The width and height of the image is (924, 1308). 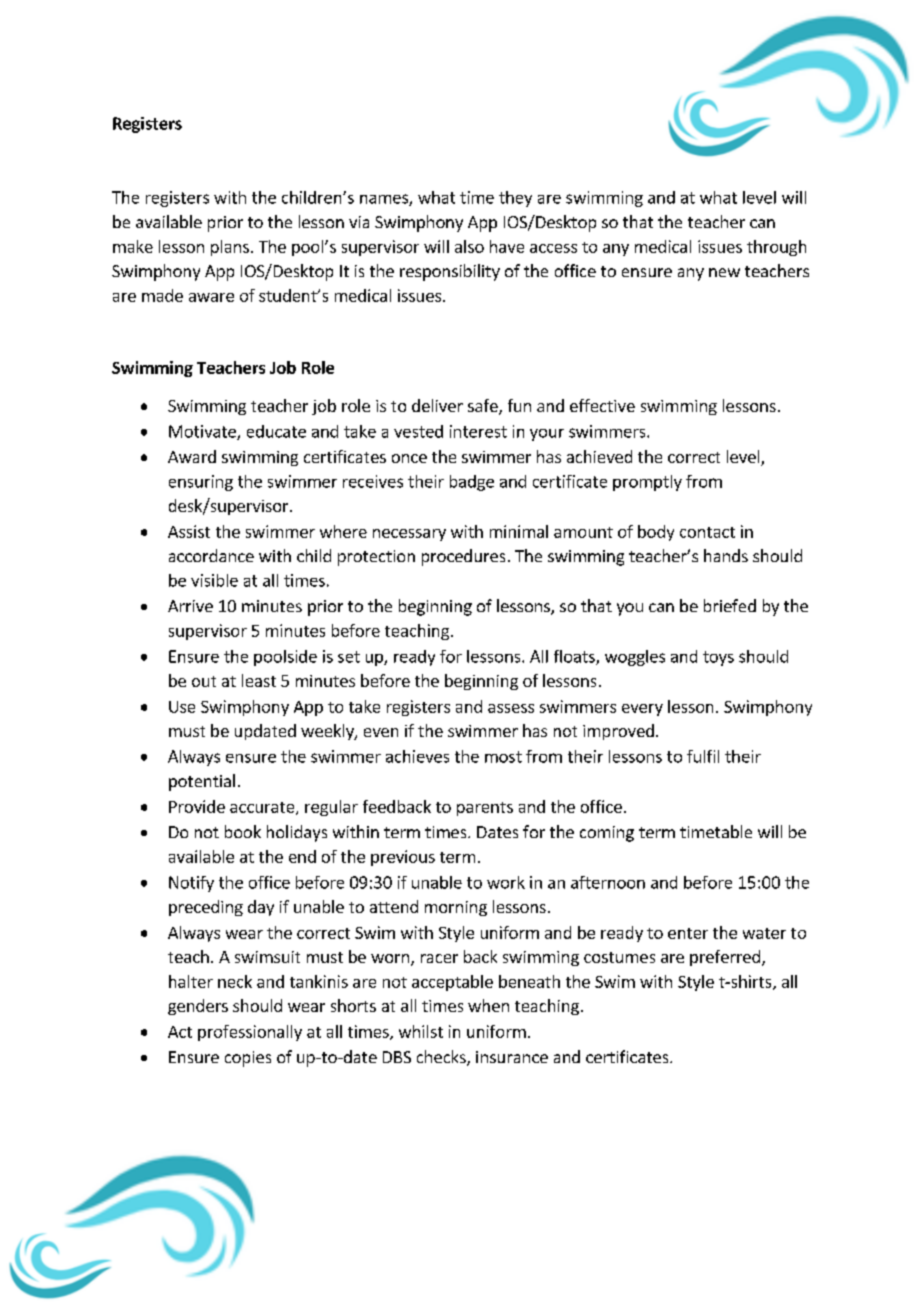 What do you see at coordinates (230, 248) in the image?
I see `plans` at bounding box center [230, 248].
